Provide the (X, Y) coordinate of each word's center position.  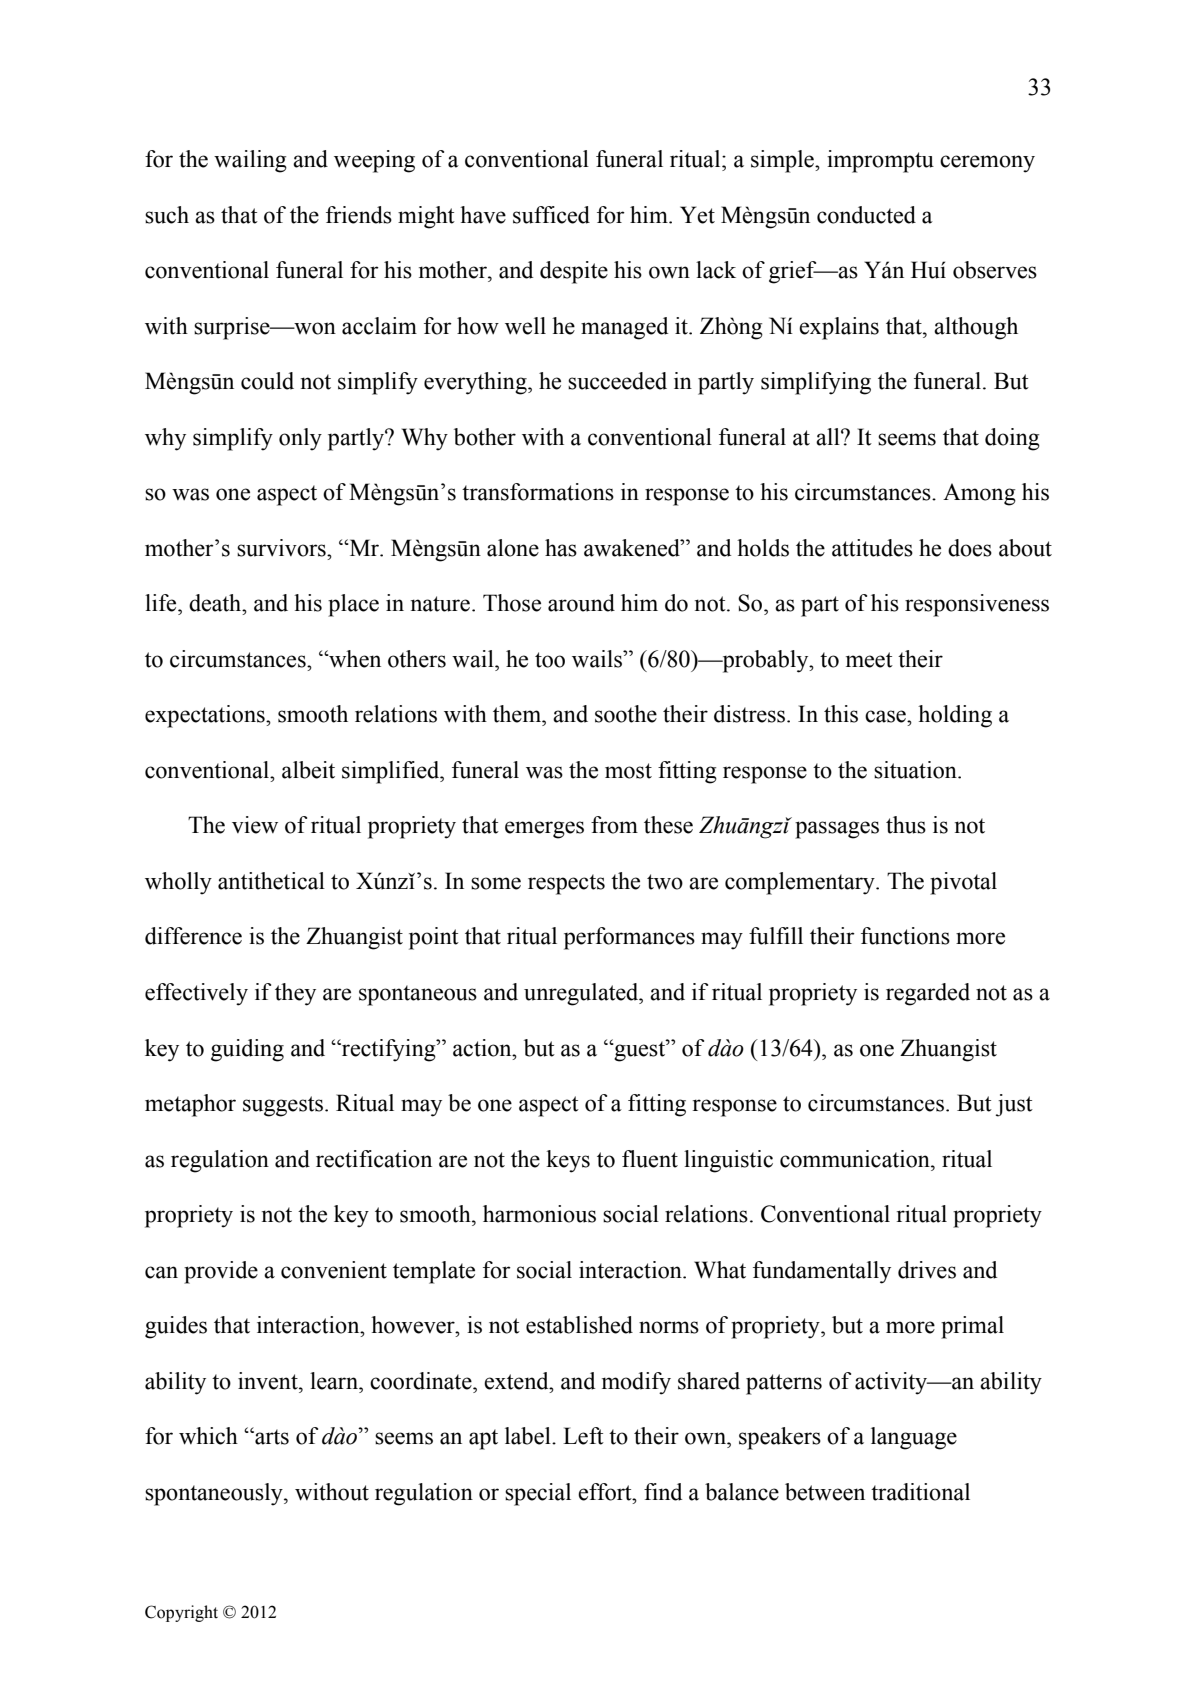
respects (566, 884)
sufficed (551, 215)
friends (359, 215)
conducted (866, 215)
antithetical (271, 881)
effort (606, 1492)
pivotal (963, 883)
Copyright (181, 1613)
